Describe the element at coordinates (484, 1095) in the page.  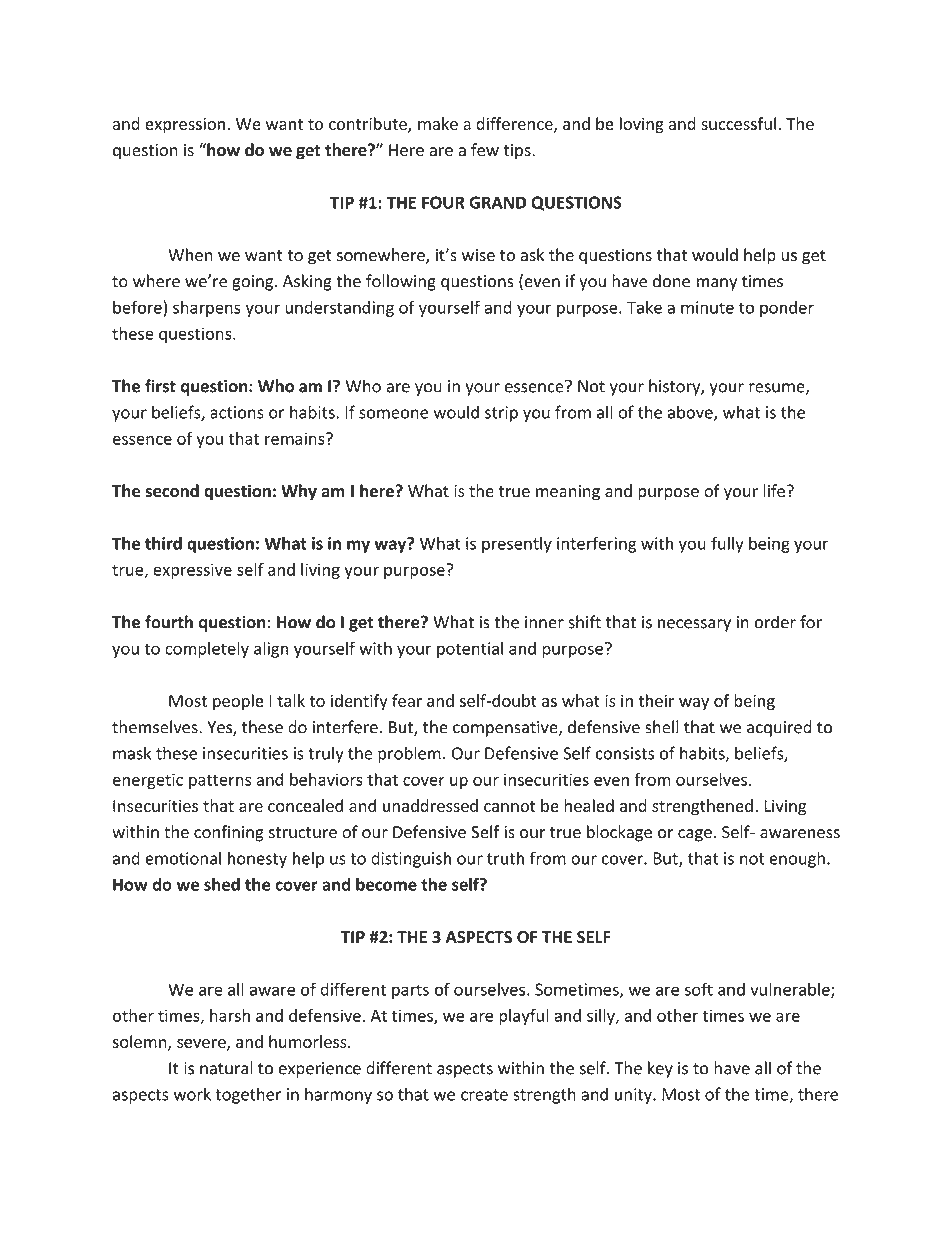
I see `create` at that location.
